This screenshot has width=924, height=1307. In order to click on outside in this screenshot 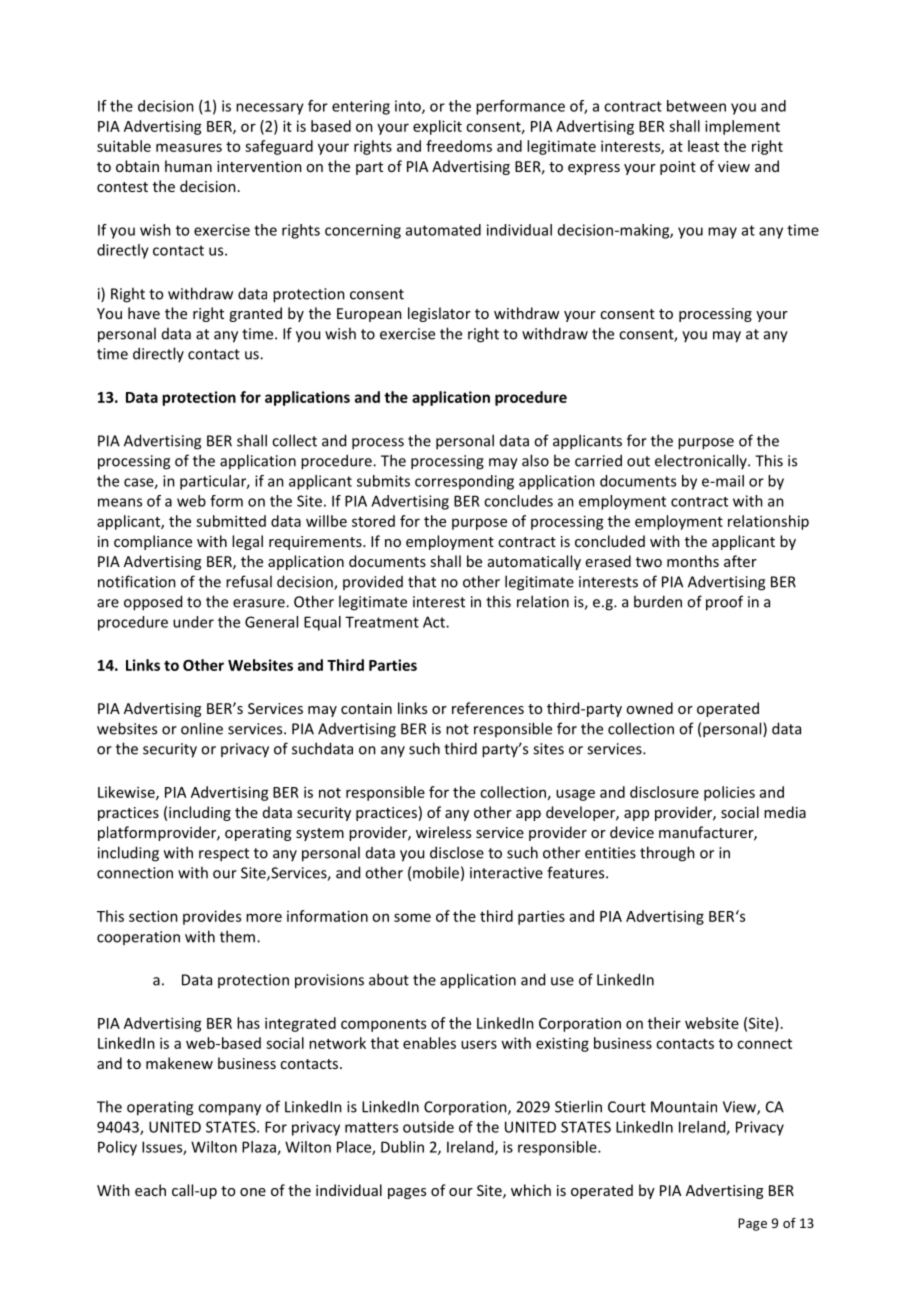, I will do `click(428, 1127)`.
